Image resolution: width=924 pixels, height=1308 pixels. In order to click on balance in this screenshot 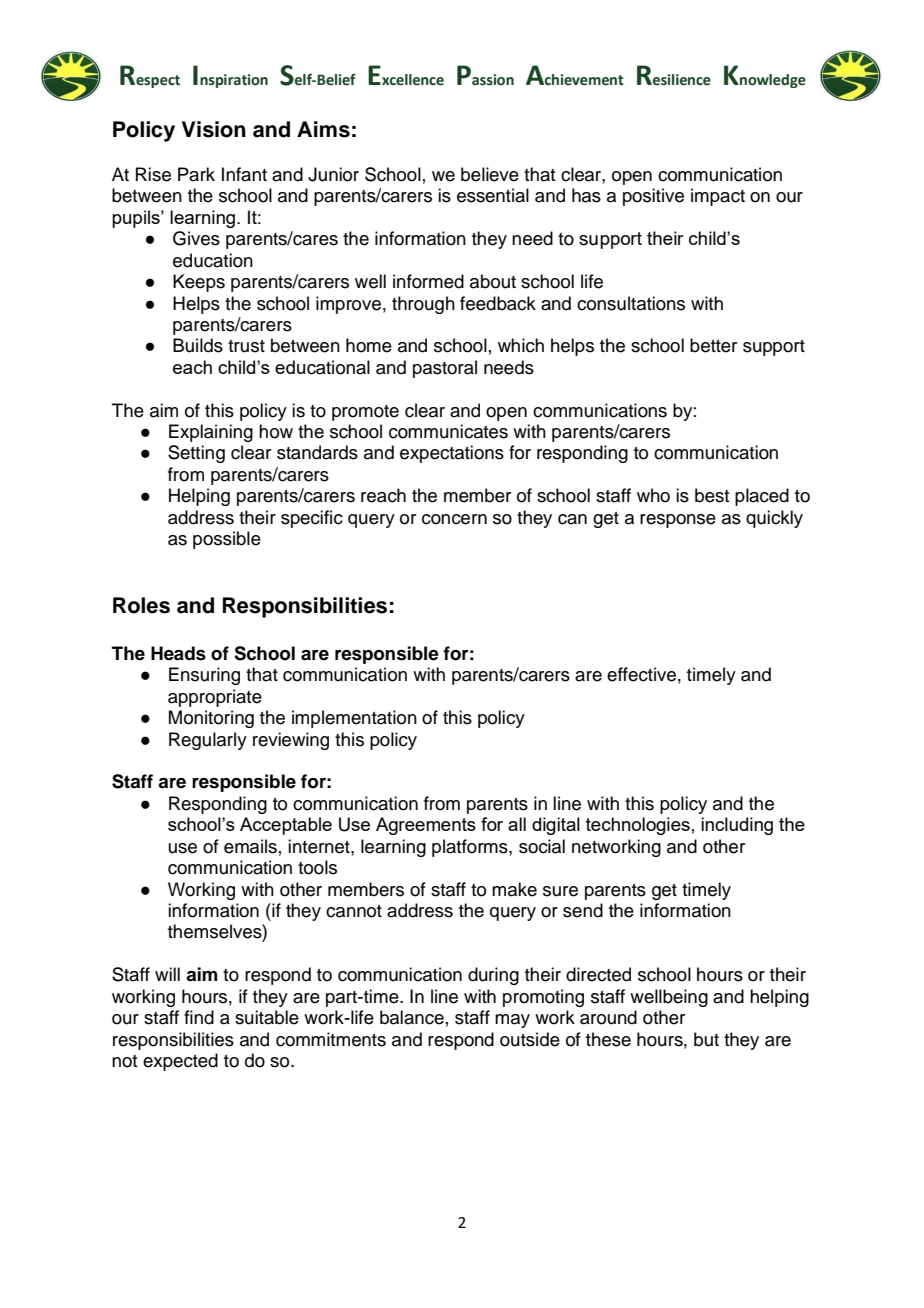, I will do `click(412, 1017)`.
